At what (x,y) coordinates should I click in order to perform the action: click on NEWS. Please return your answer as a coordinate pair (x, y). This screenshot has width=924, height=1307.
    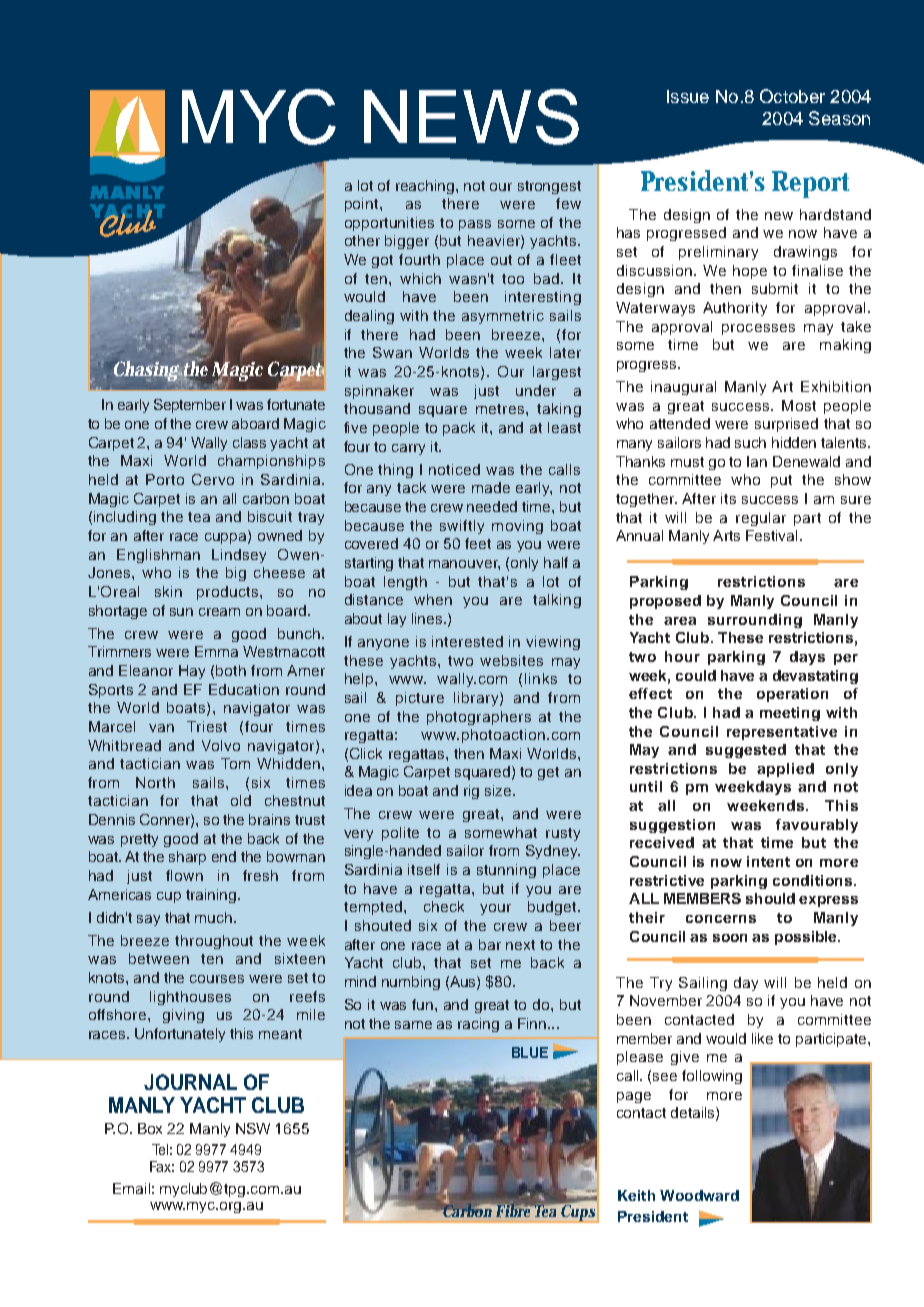
    Looking at the image, I should click on (471, 117).
